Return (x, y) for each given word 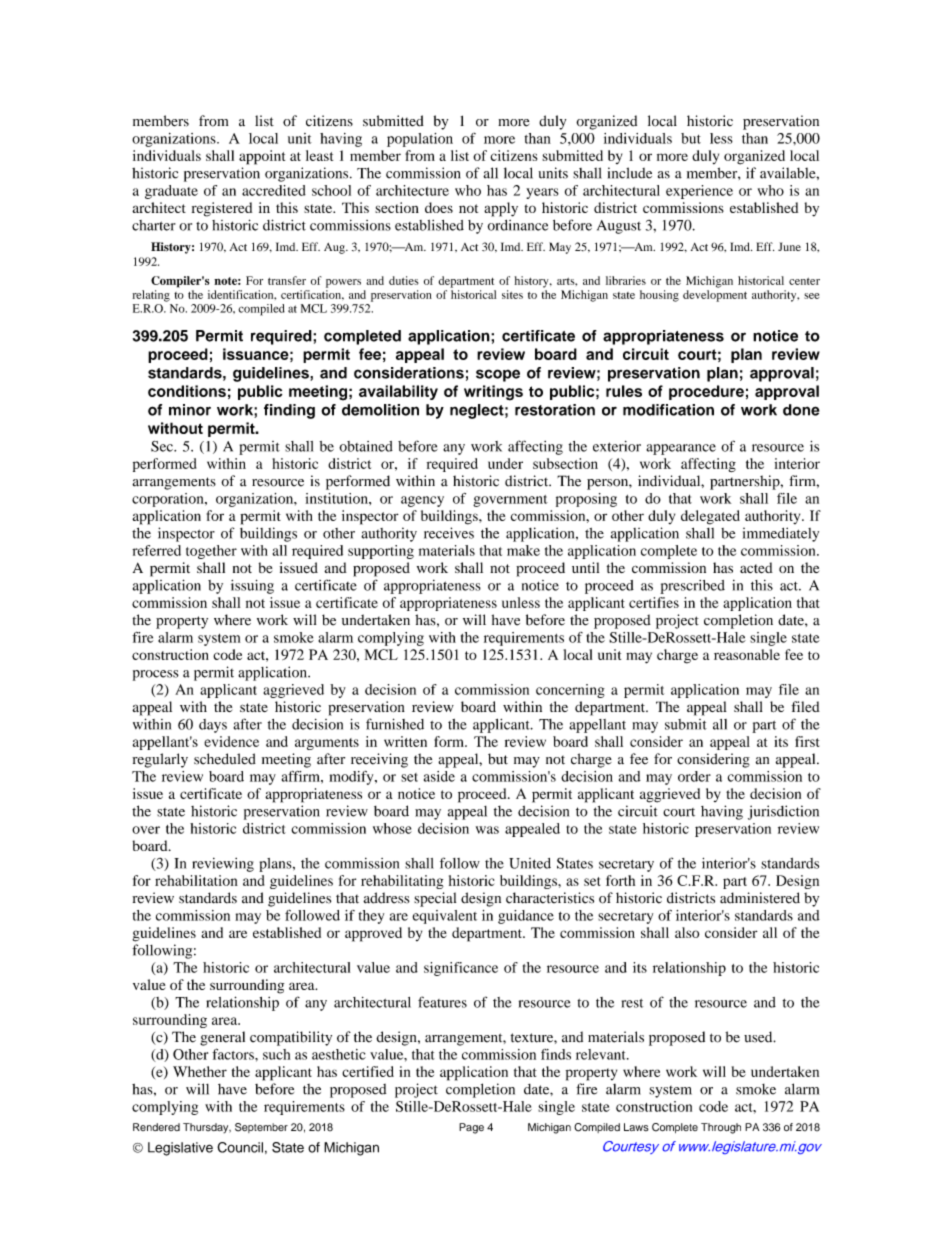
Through (721, 1128)
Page (471, 1128)
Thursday (207, 1128)
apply (501, 209)
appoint (262, 157)
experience (699, 192)
